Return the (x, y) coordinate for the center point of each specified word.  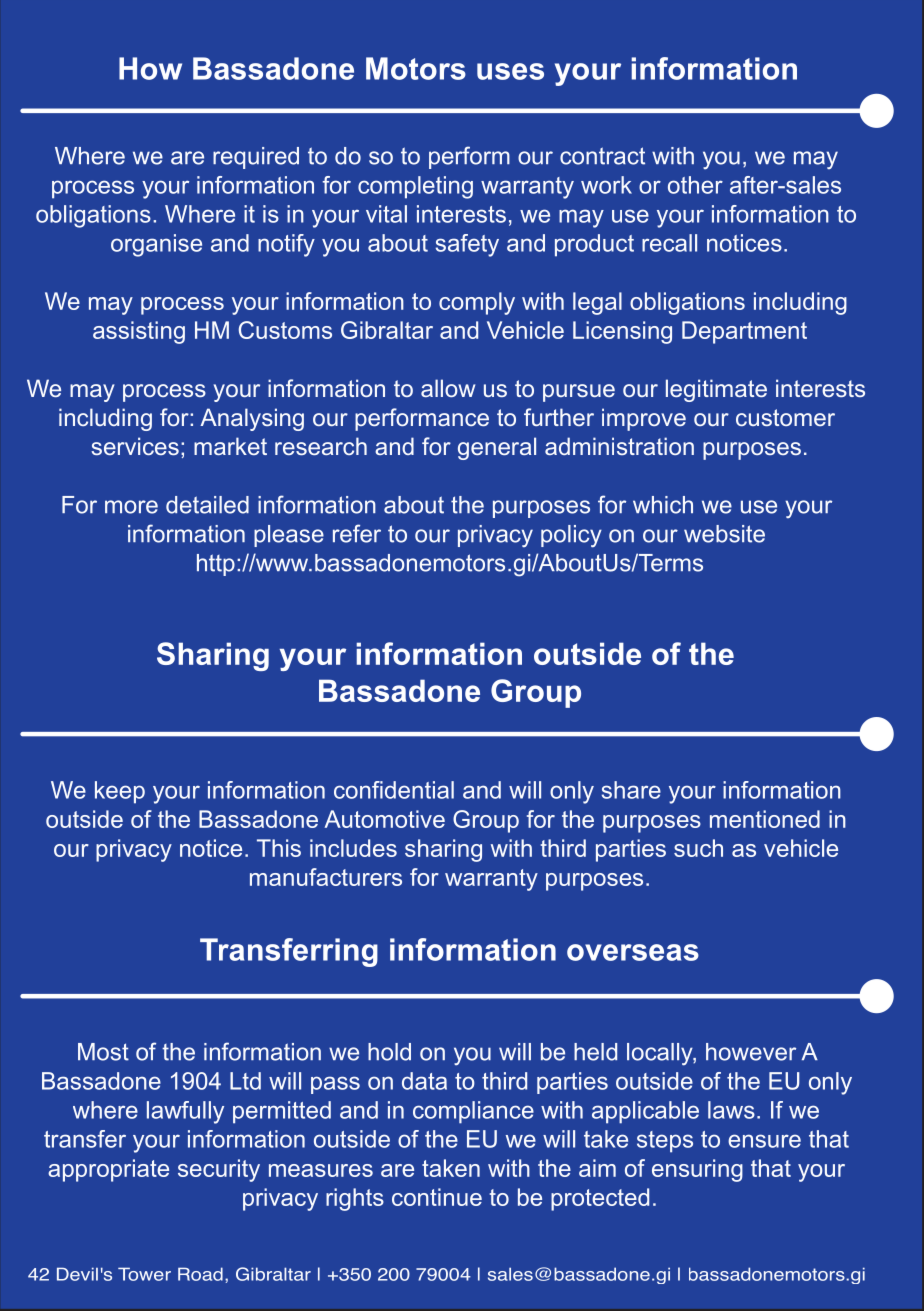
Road (200, 1274)
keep (120, 792)
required (256, 158)
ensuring (697, 1170)
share (631, 790)
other (695, 185)
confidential (394, 790)
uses (510, 71)
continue (437, 1197)
